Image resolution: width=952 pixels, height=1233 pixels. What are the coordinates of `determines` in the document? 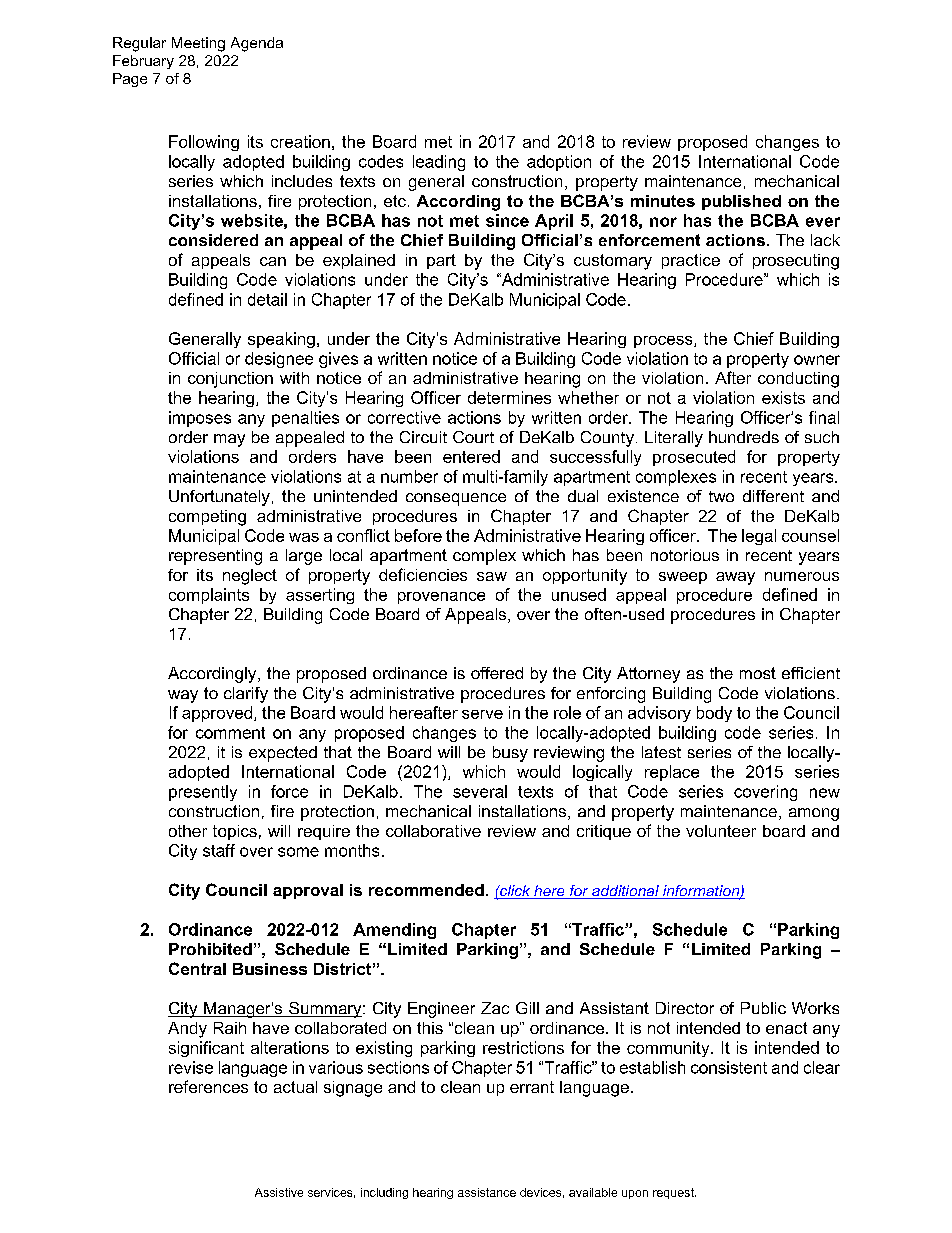 It's located at (509, 397).
